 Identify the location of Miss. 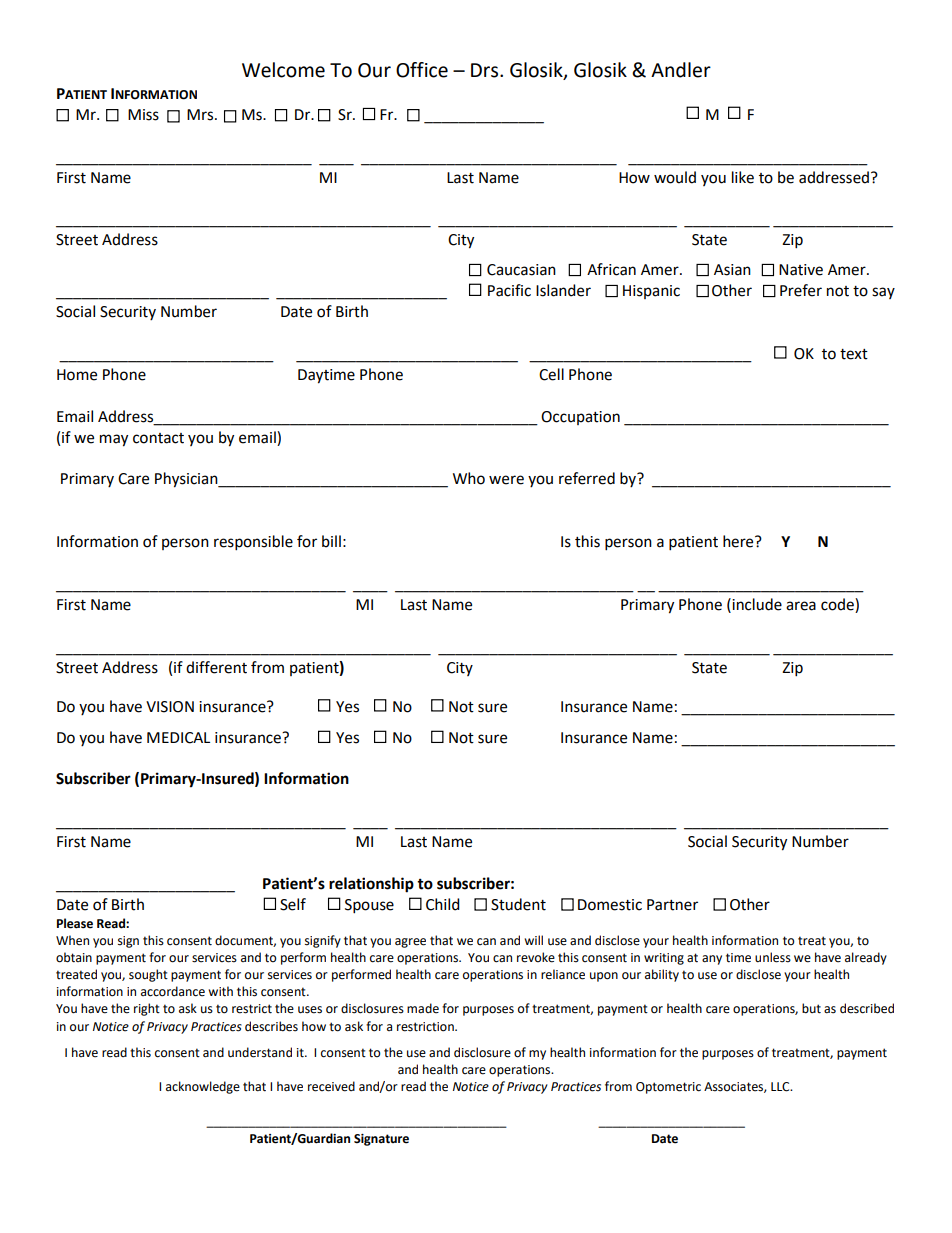
(143, 115).
